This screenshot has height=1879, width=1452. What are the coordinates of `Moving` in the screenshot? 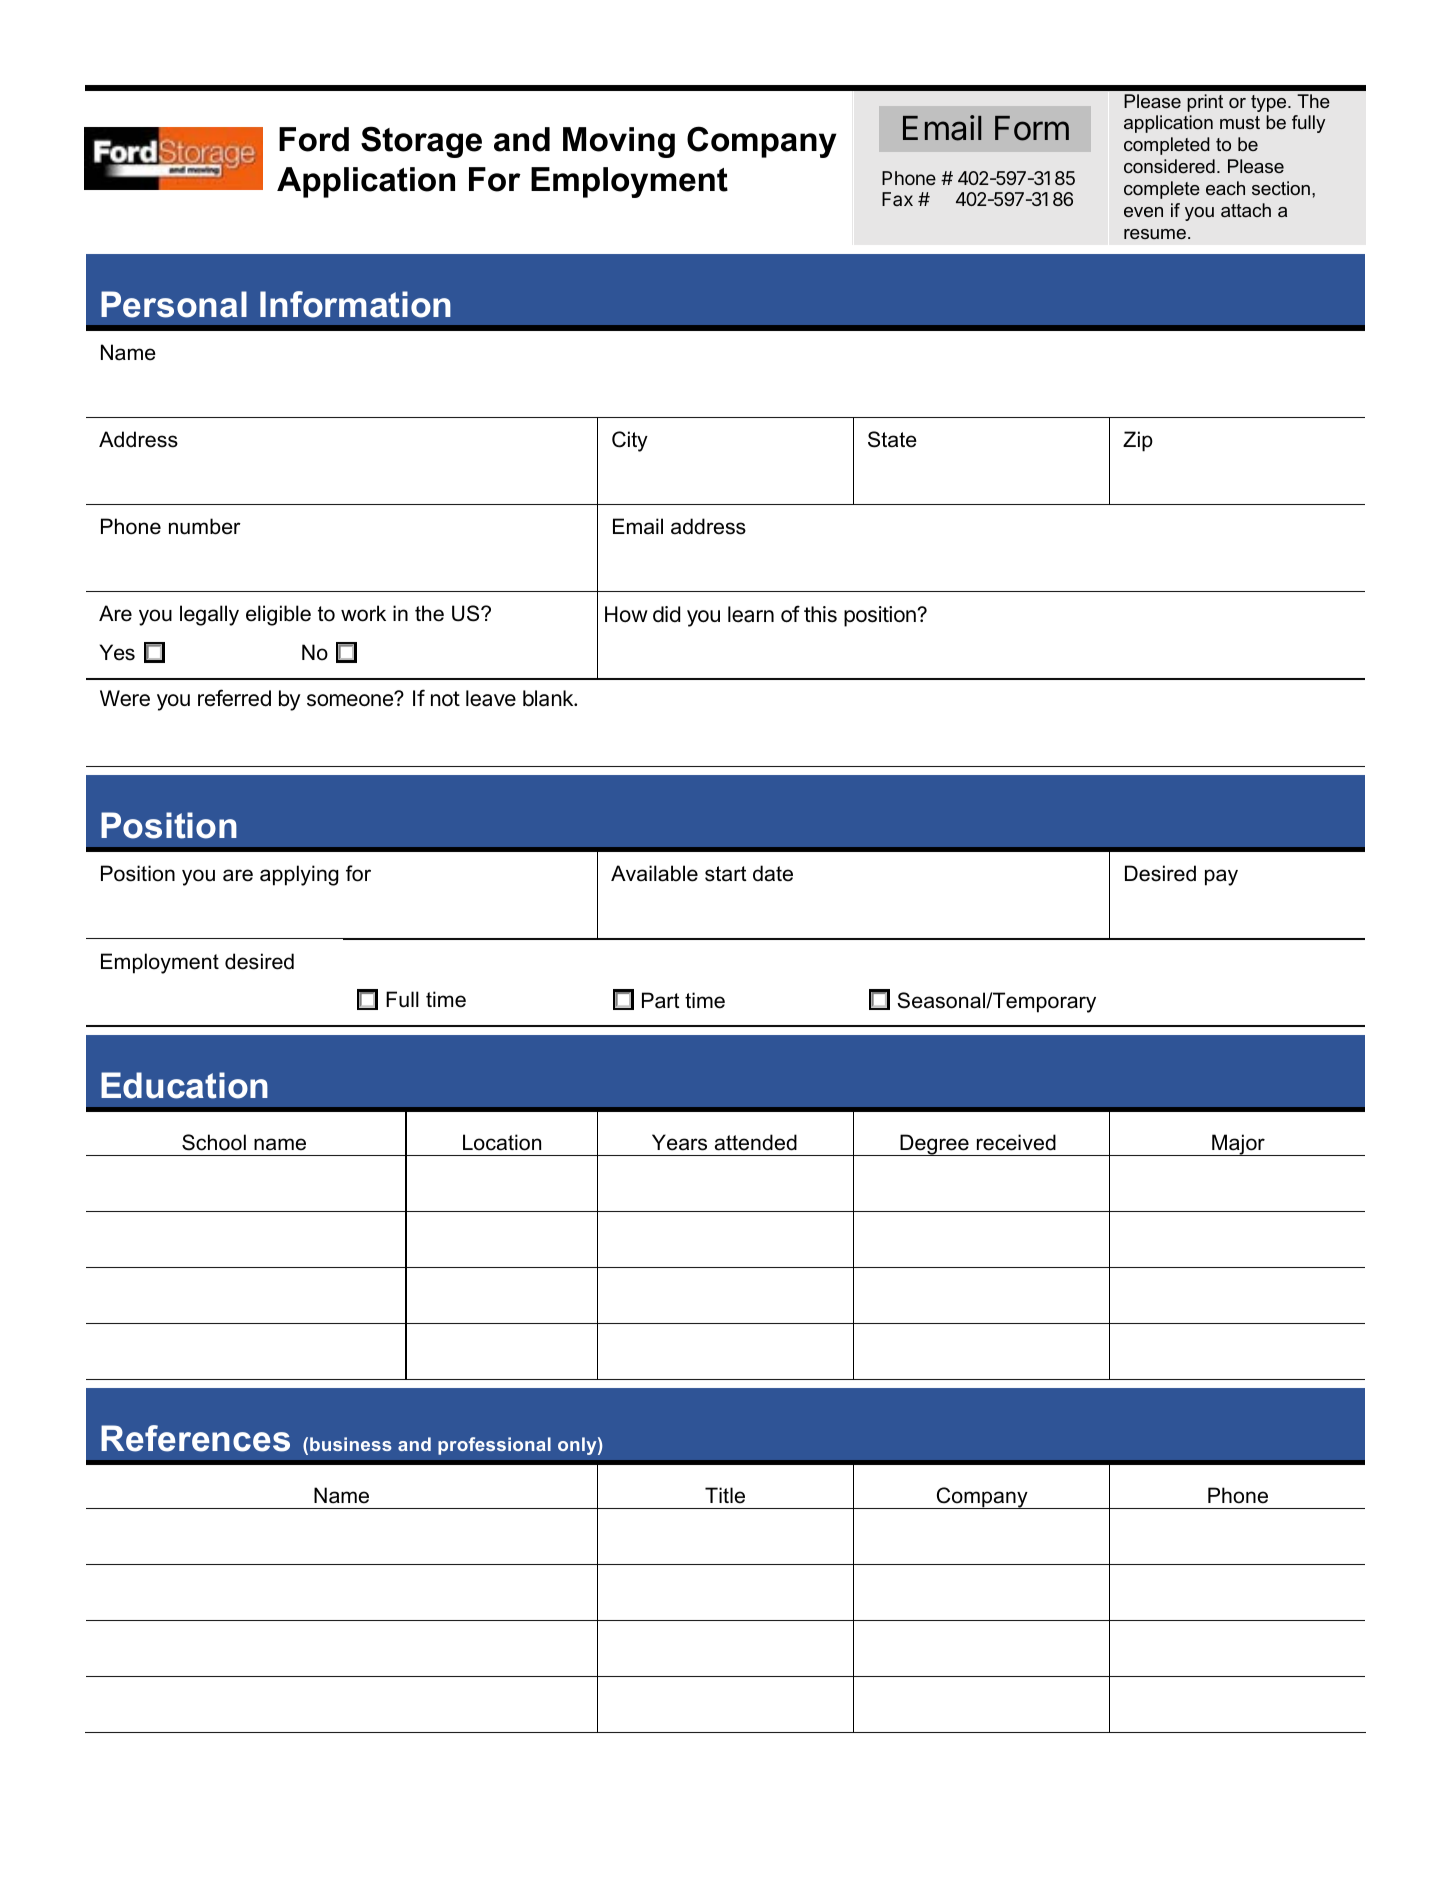 It's located at (619, 142).
